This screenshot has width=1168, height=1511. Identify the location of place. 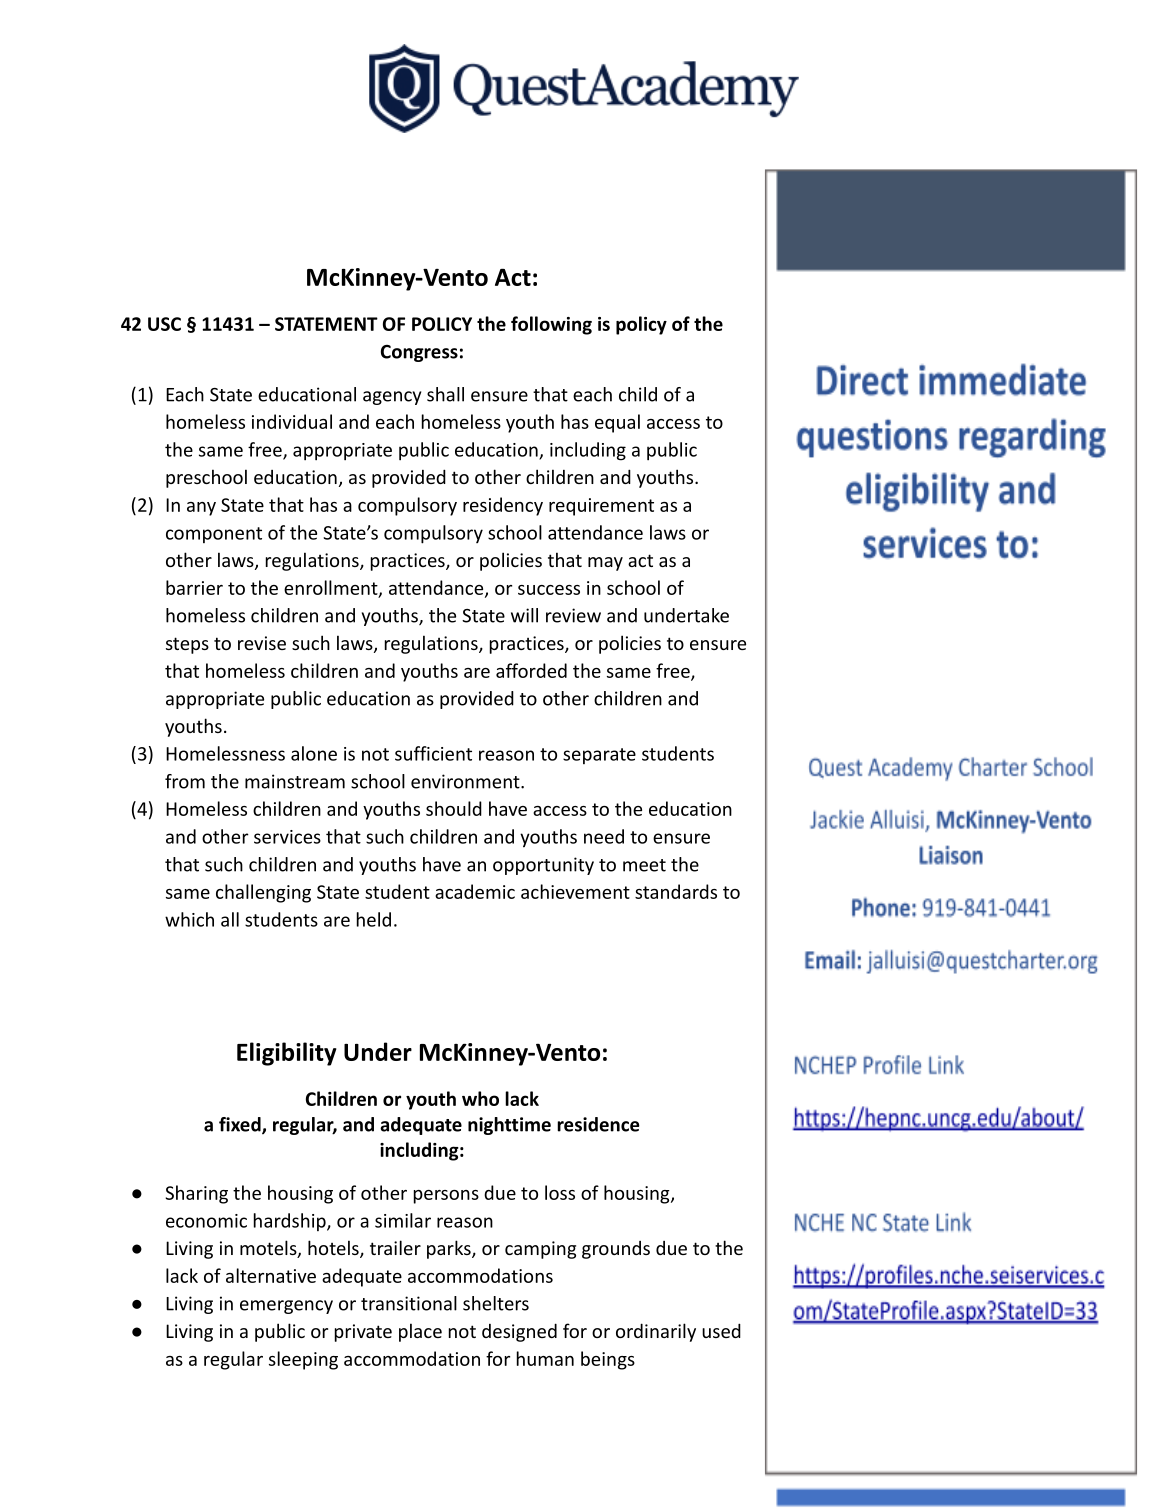
(420, 1332).
